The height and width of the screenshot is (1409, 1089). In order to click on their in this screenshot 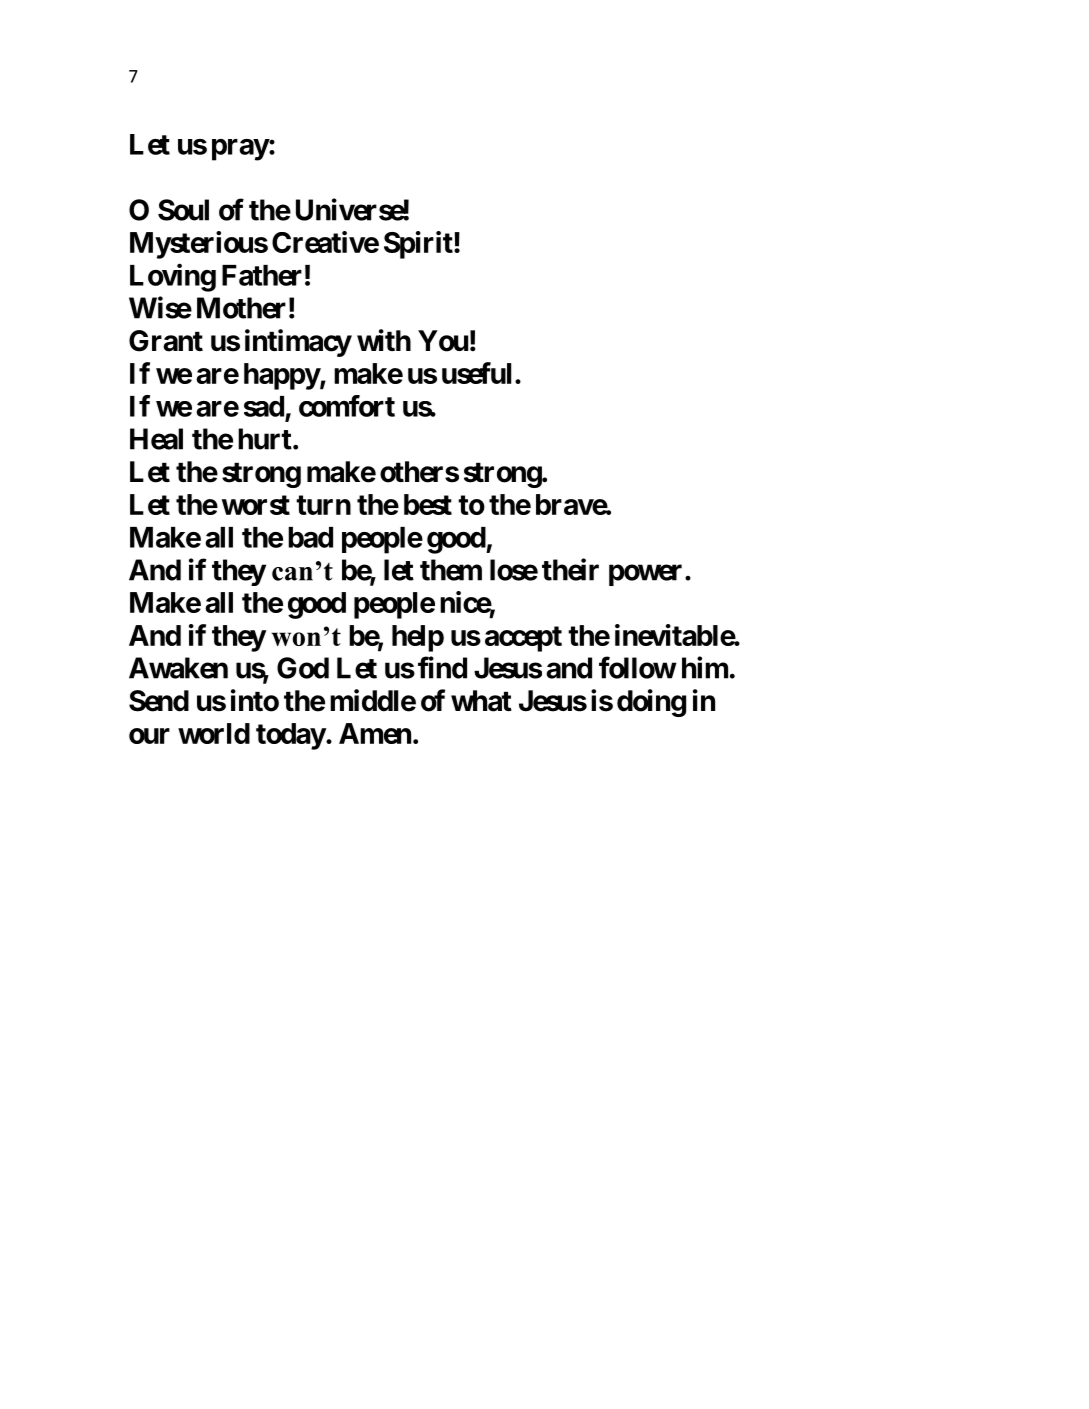, I will do `click(570, 569)`.
